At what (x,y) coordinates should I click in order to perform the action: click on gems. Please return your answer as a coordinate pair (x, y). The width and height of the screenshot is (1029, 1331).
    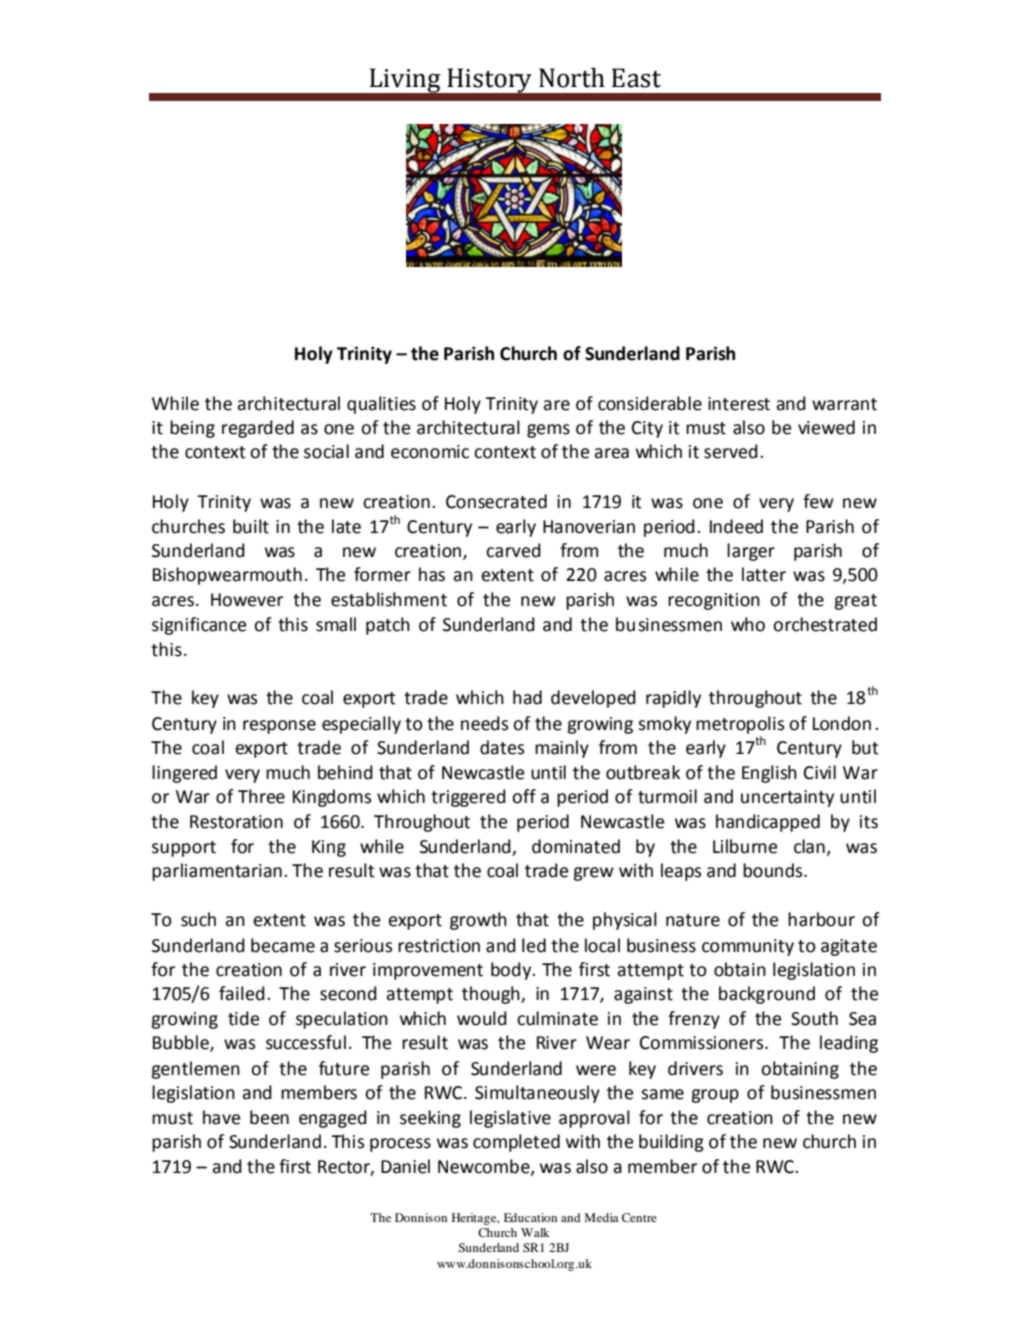
    Looking at the image, I should click on (548, 431).
